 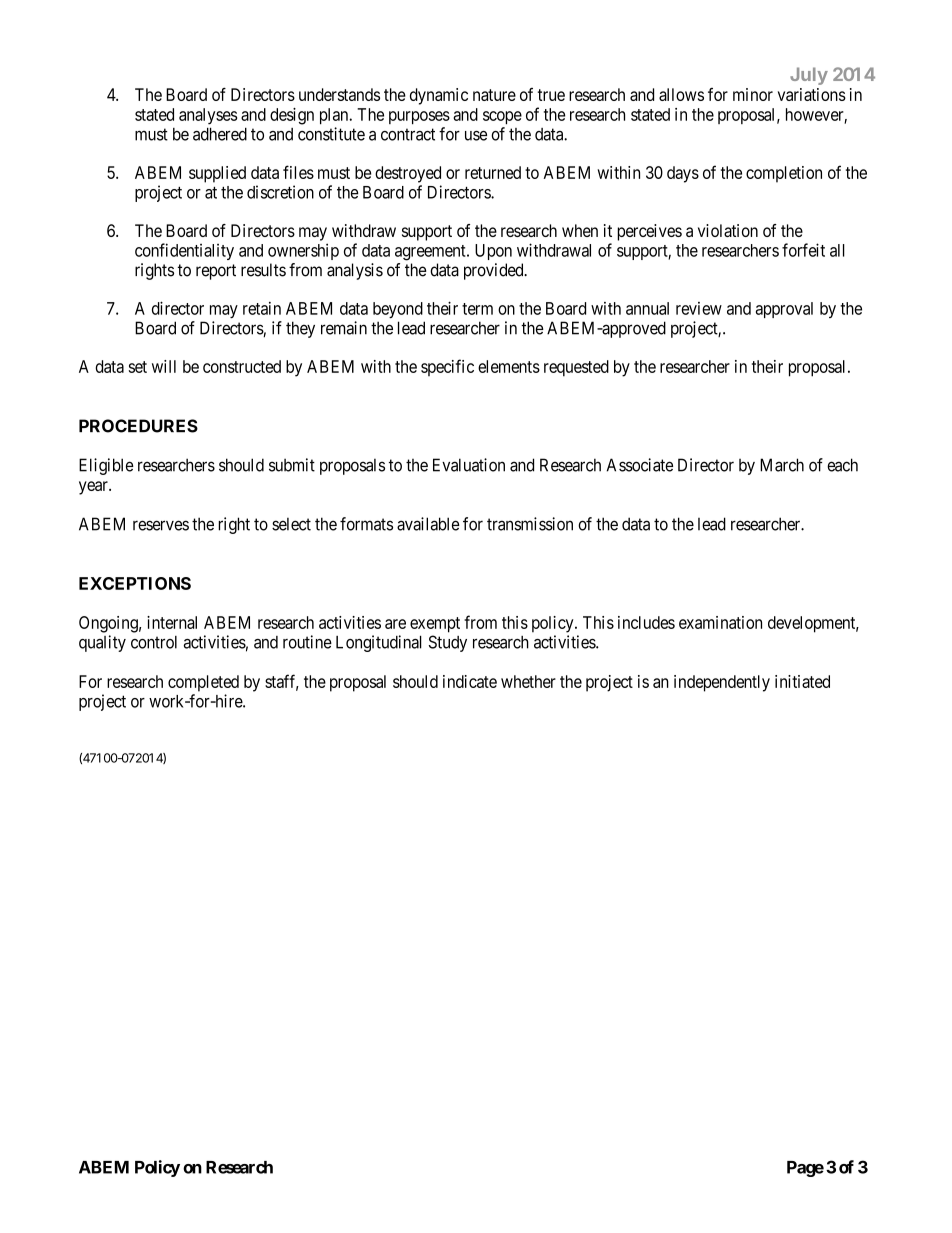 What do you see at coordinates (470, 681) in the screenshot?
I see `indicate` at bounding box center [470, 681].
